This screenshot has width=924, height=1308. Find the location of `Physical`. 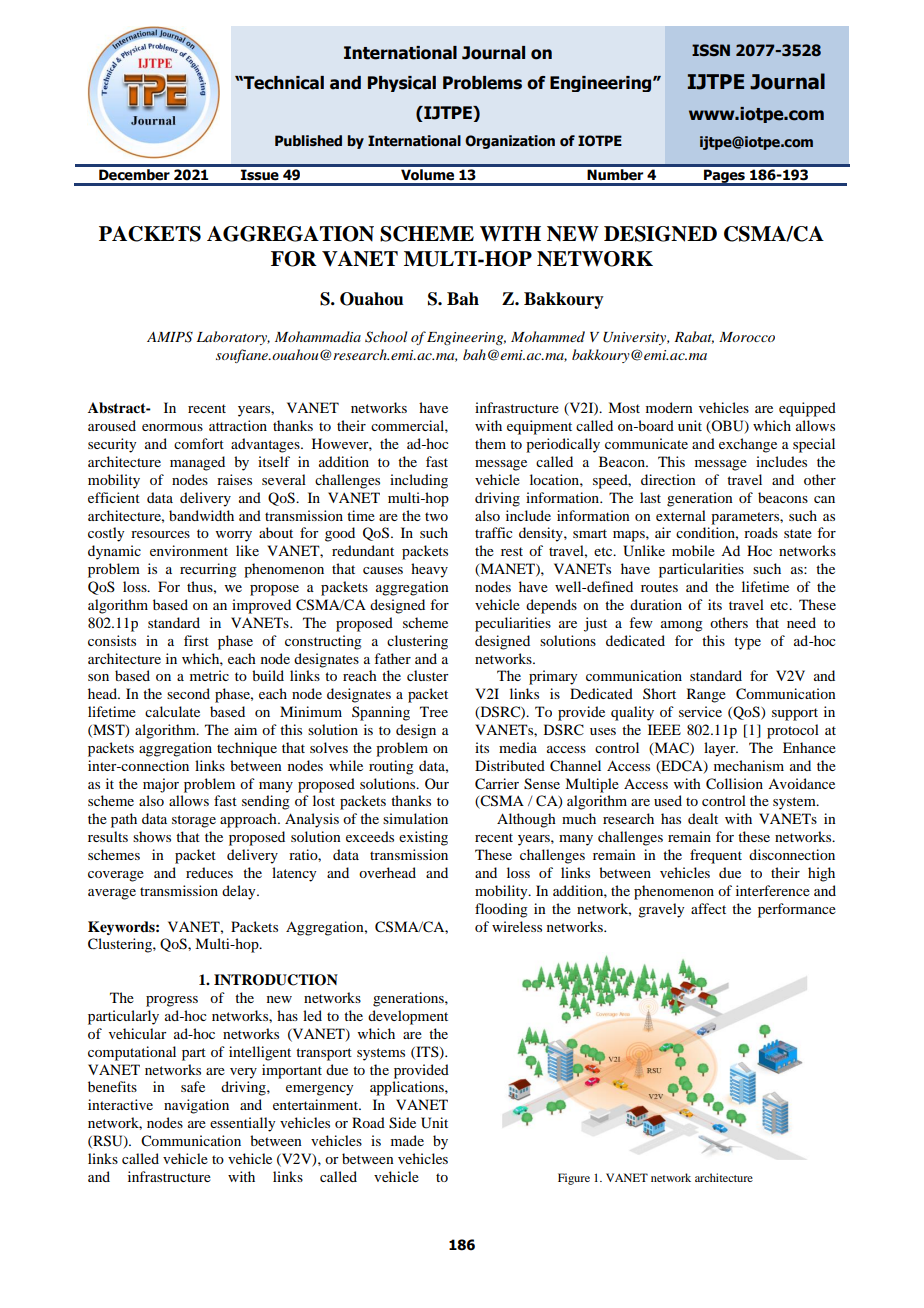

Physical is located at coordinates (402, 84).
